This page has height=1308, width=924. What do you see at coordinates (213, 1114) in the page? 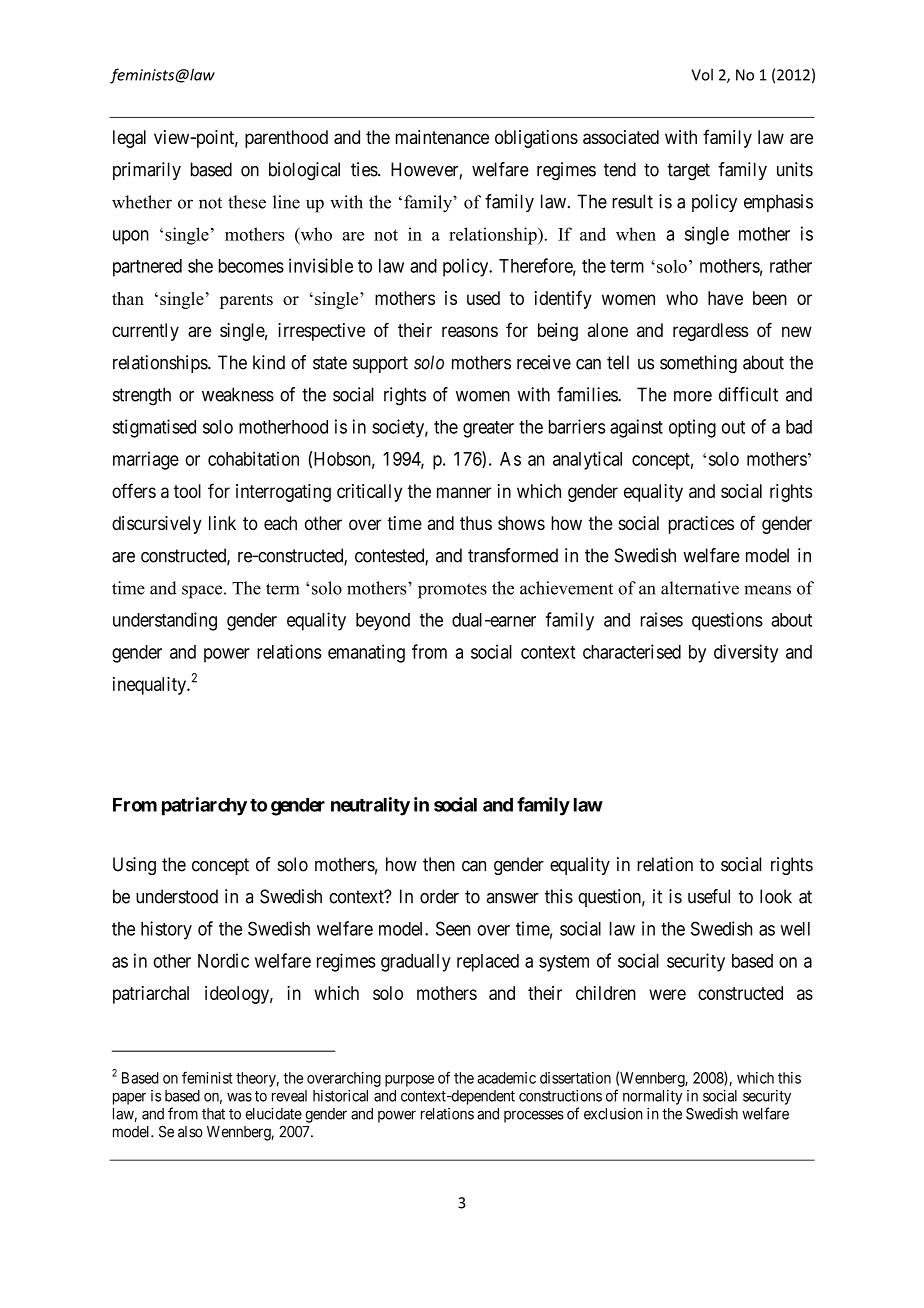
I see `that` at bounding box center [213, 1114].
